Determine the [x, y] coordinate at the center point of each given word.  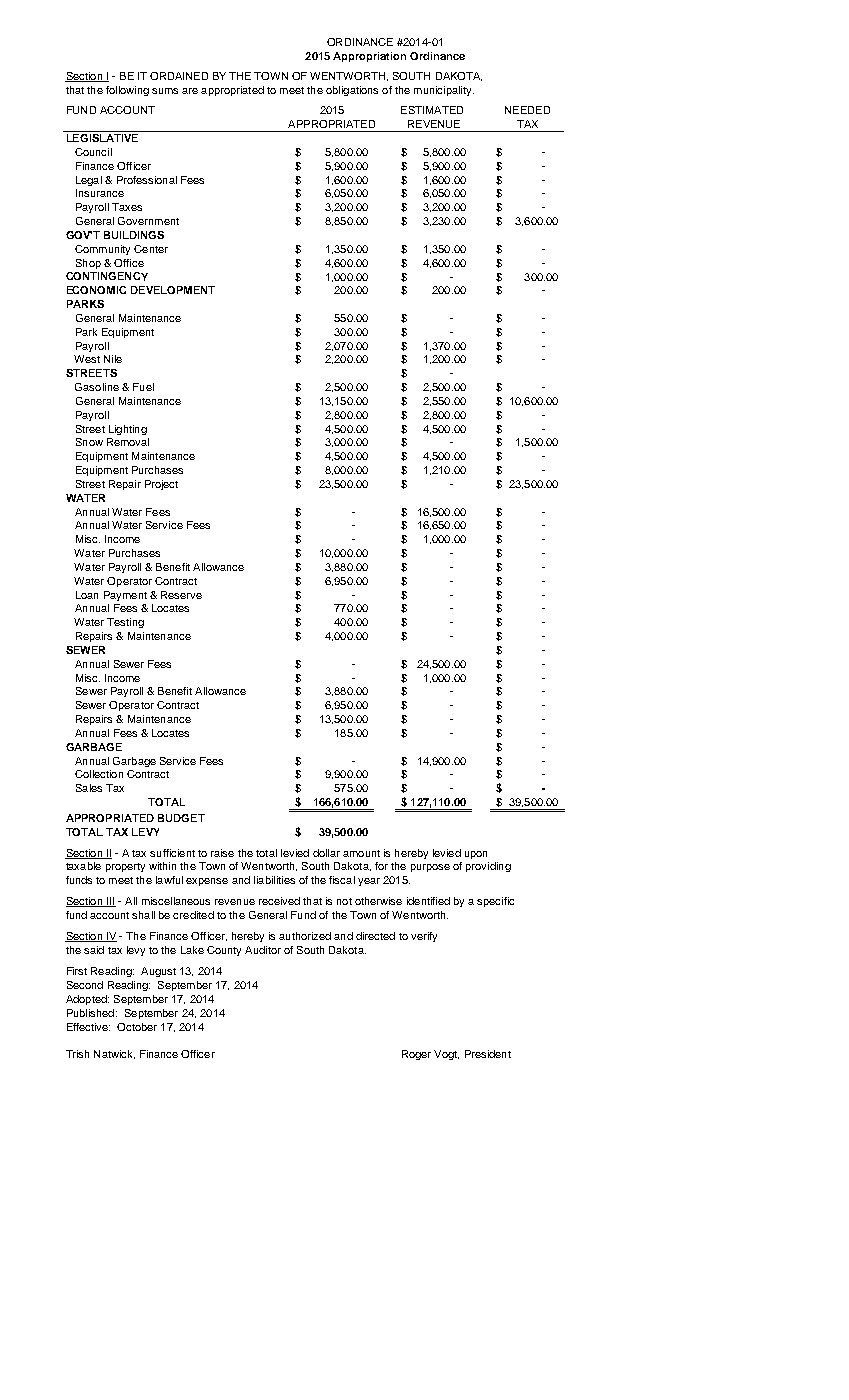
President [488, 1054]
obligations [352, 91]
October [137, 1027]
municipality [444, 91]
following [127, 91]
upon [476, 855]
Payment [125, 596]
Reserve [181, 595]
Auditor [263, 950]
